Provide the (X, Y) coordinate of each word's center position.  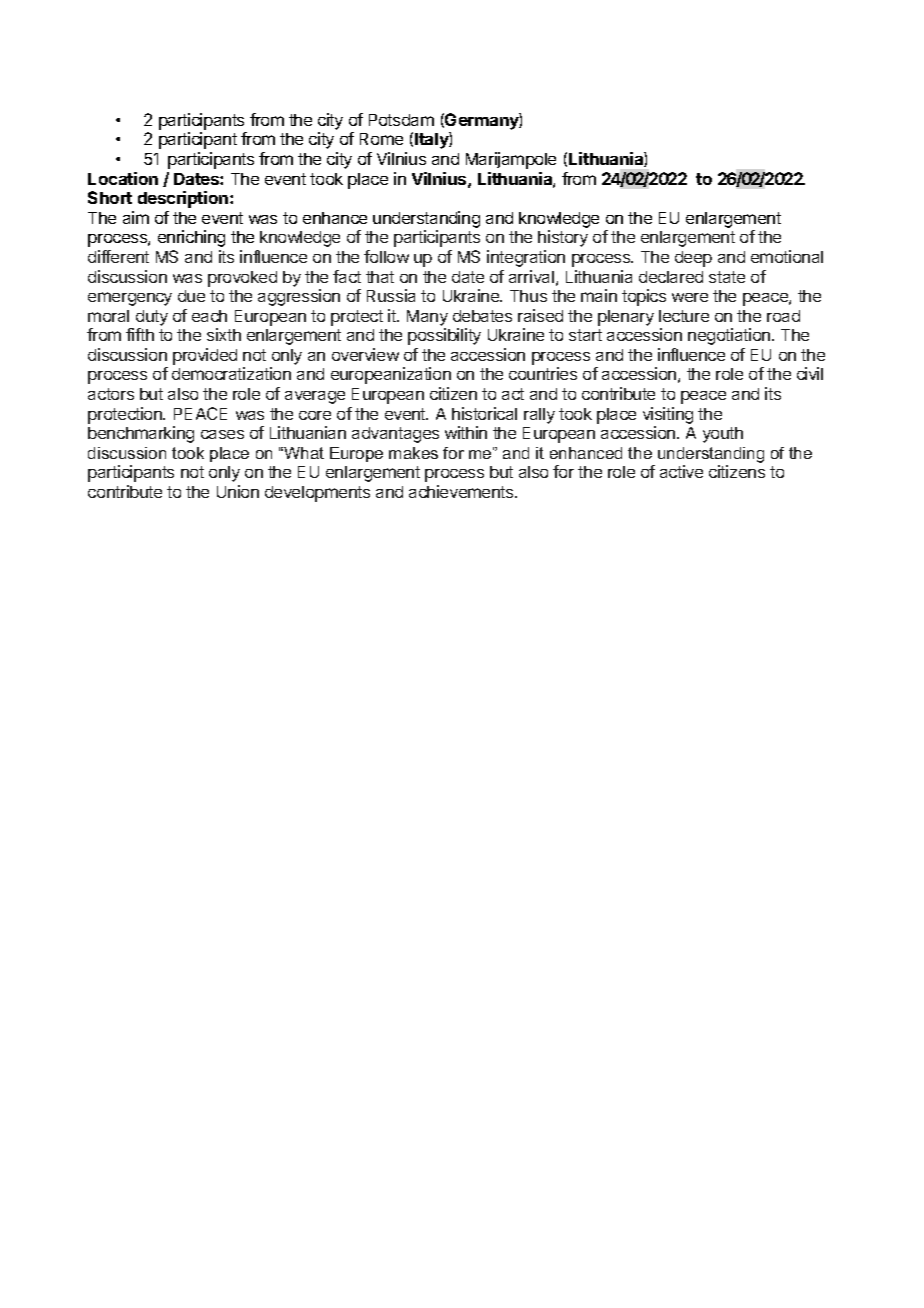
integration (526, 258)
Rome (381, 139)
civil (810, 373)
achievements (462, 491)
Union (238, 491)
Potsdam (401, 120)
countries (543, 373)
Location (123, 178)
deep (693, 259)
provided (205, 356)
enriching (191, 238)
